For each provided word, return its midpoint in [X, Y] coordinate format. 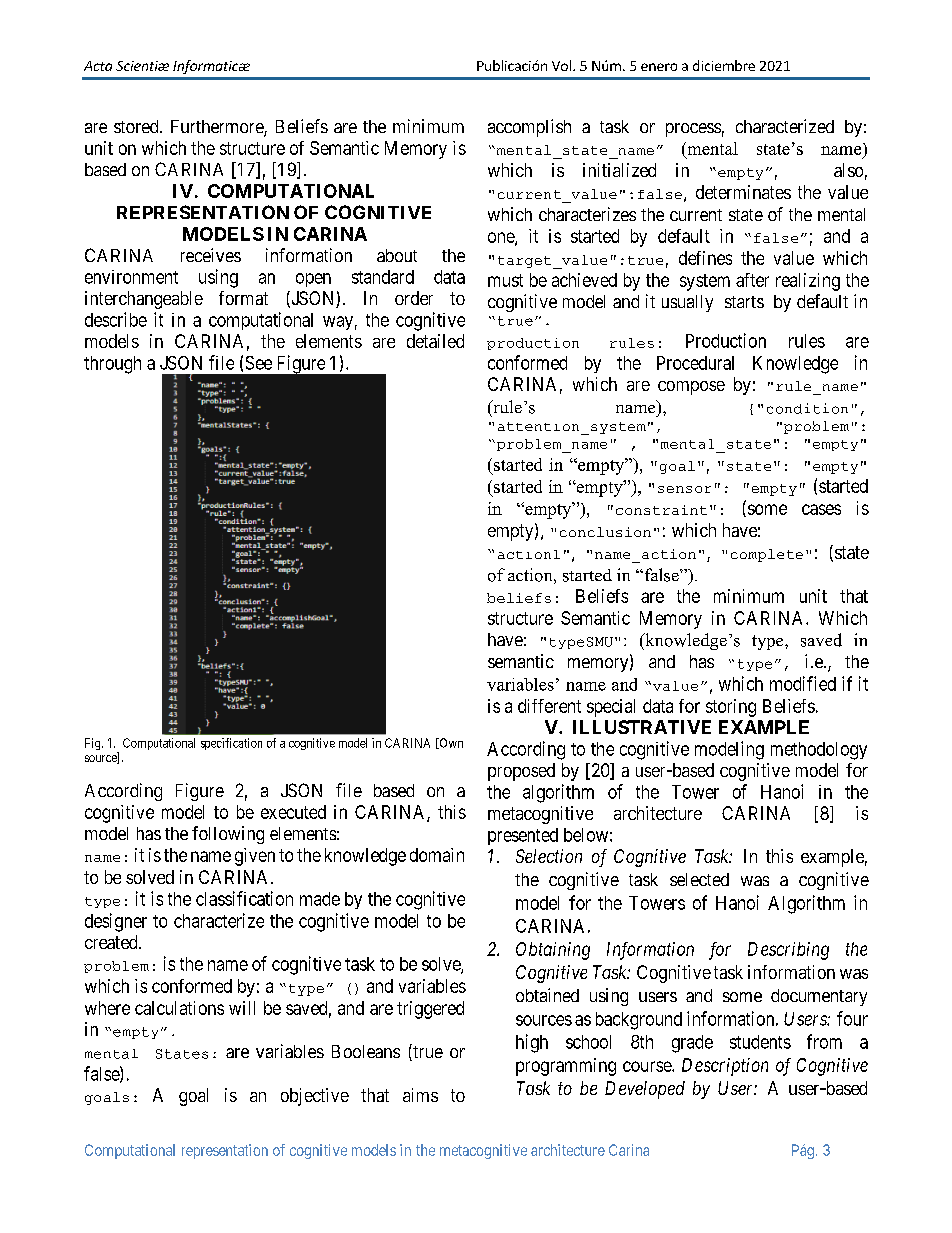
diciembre [724, 65]
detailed [435, 341]
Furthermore [218, 128]
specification [231, 744]
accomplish [529, 128]
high [532, 1043]
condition [807, 408]
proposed [521, 772]
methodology [819, 751]
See [259, 363]
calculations [179, 1008]
